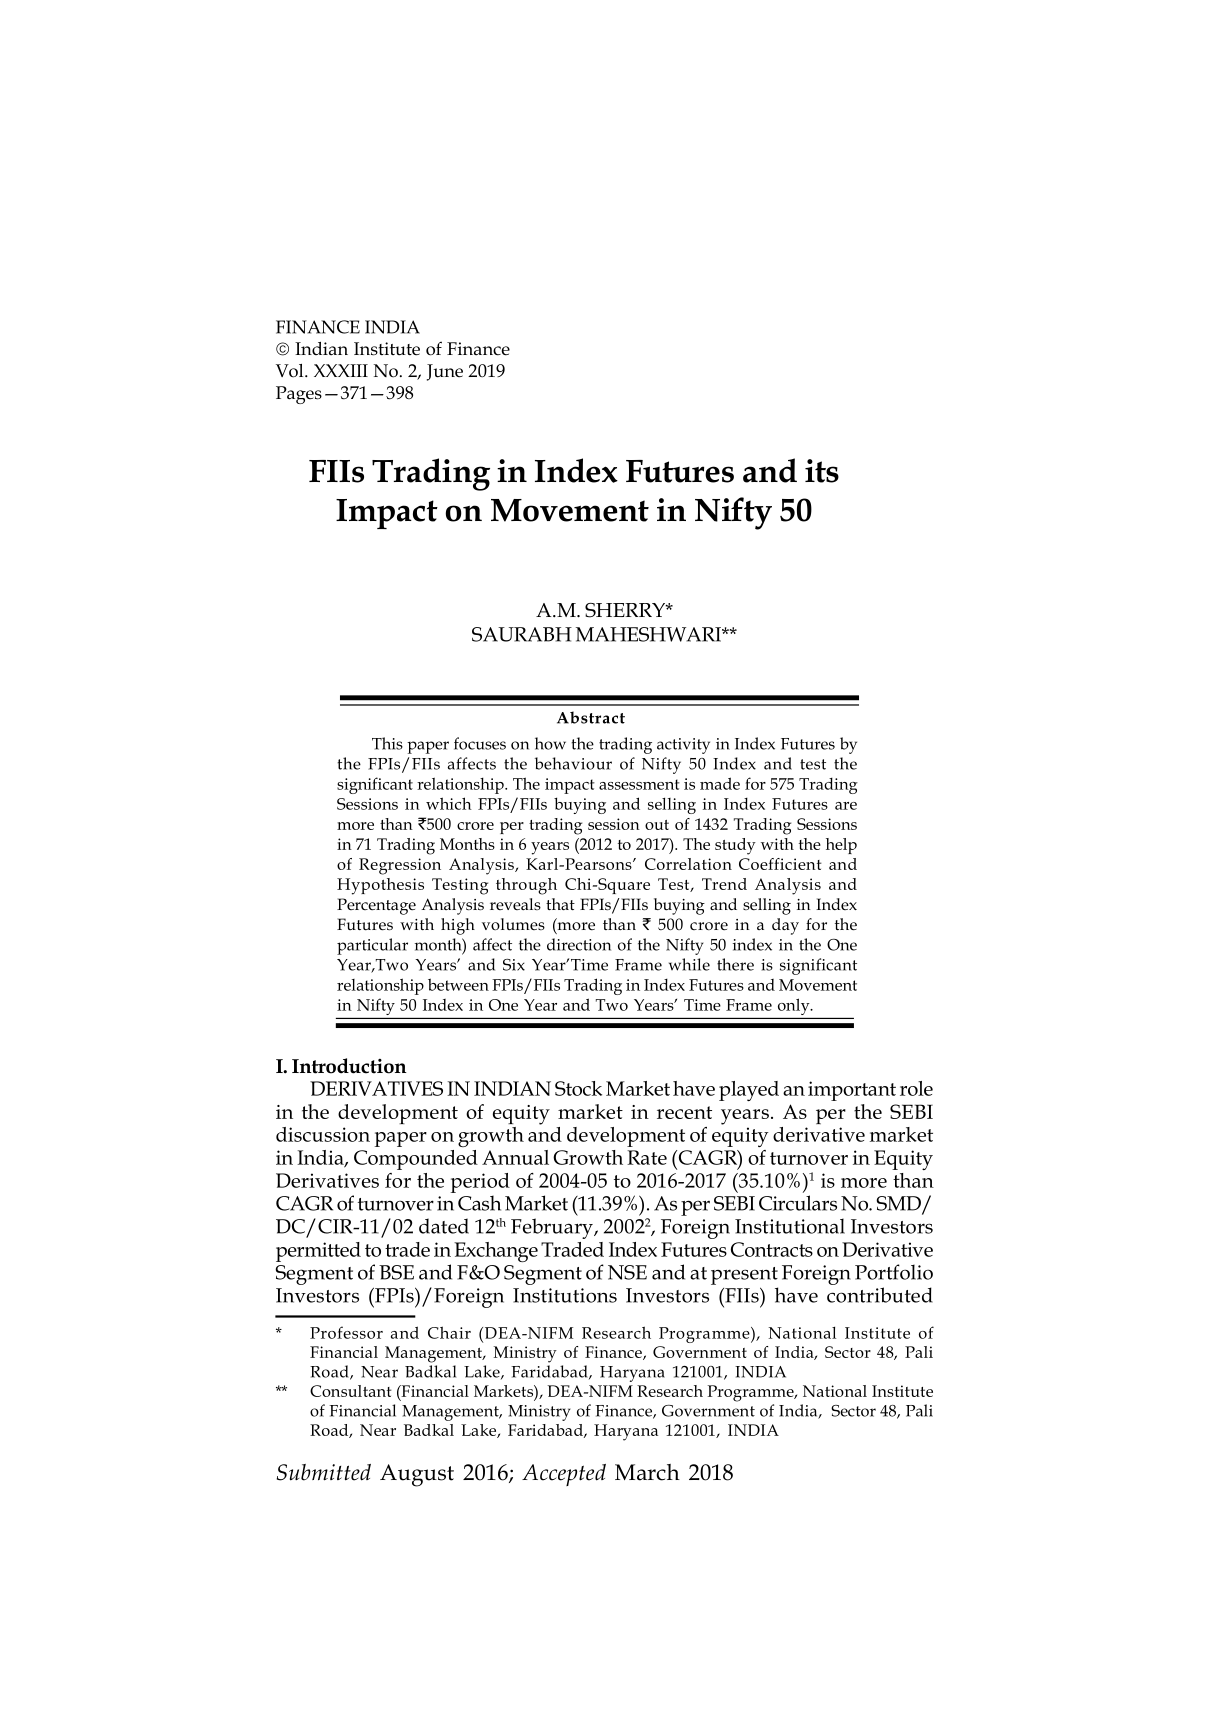 Image resolution: width=1209 pixels, height=1710 pixels. What do you see at coordinates (349, 1066) in the screenshot?
I see `Introduction` at bounding box center [349, 1066].
